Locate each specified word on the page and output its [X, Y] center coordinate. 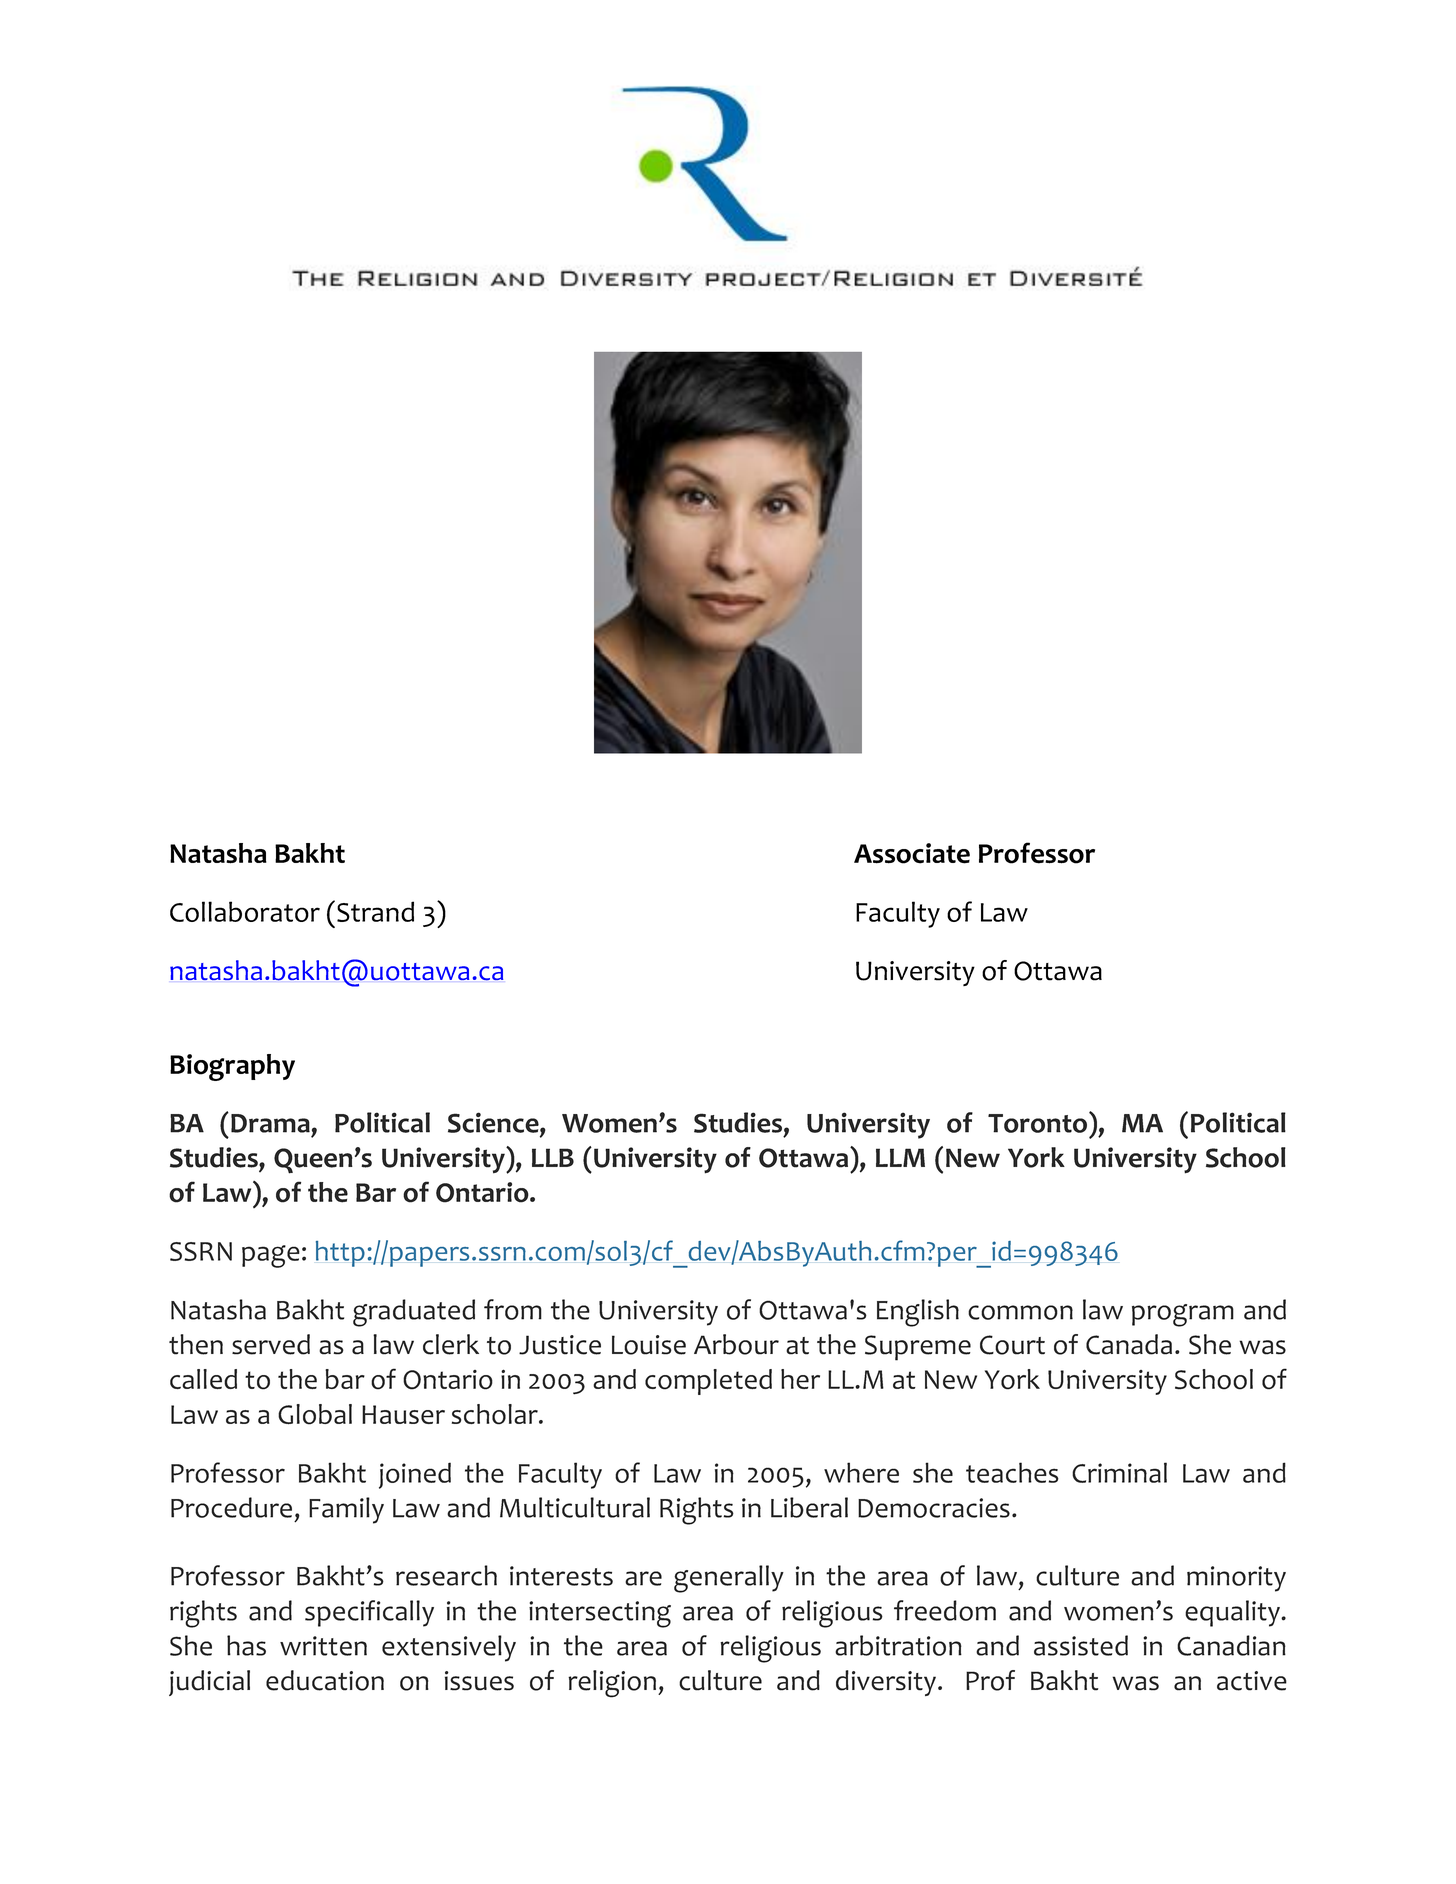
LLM [900, 1157]
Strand [375, 911]
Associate [912, 853]
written [323, 1646]
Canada [1129, 1344]
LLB [553, 1157]
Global [315, 1414]
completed [708, 1382]
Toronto [1039, 1122]
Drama [270, 1123]
